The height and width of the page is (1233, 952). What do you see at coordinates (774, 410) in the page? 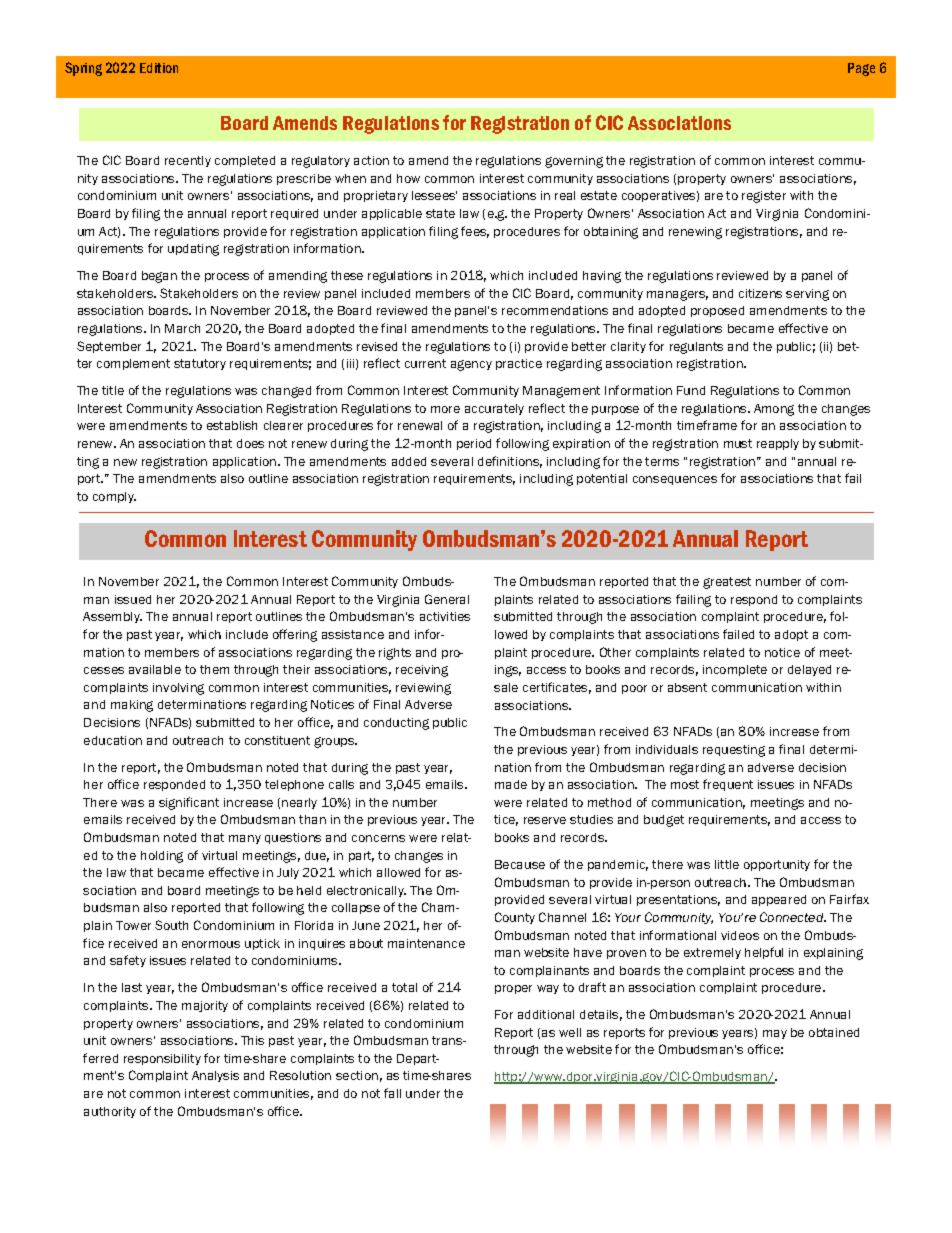
I see `Among` at bounding box center [774, 410].
